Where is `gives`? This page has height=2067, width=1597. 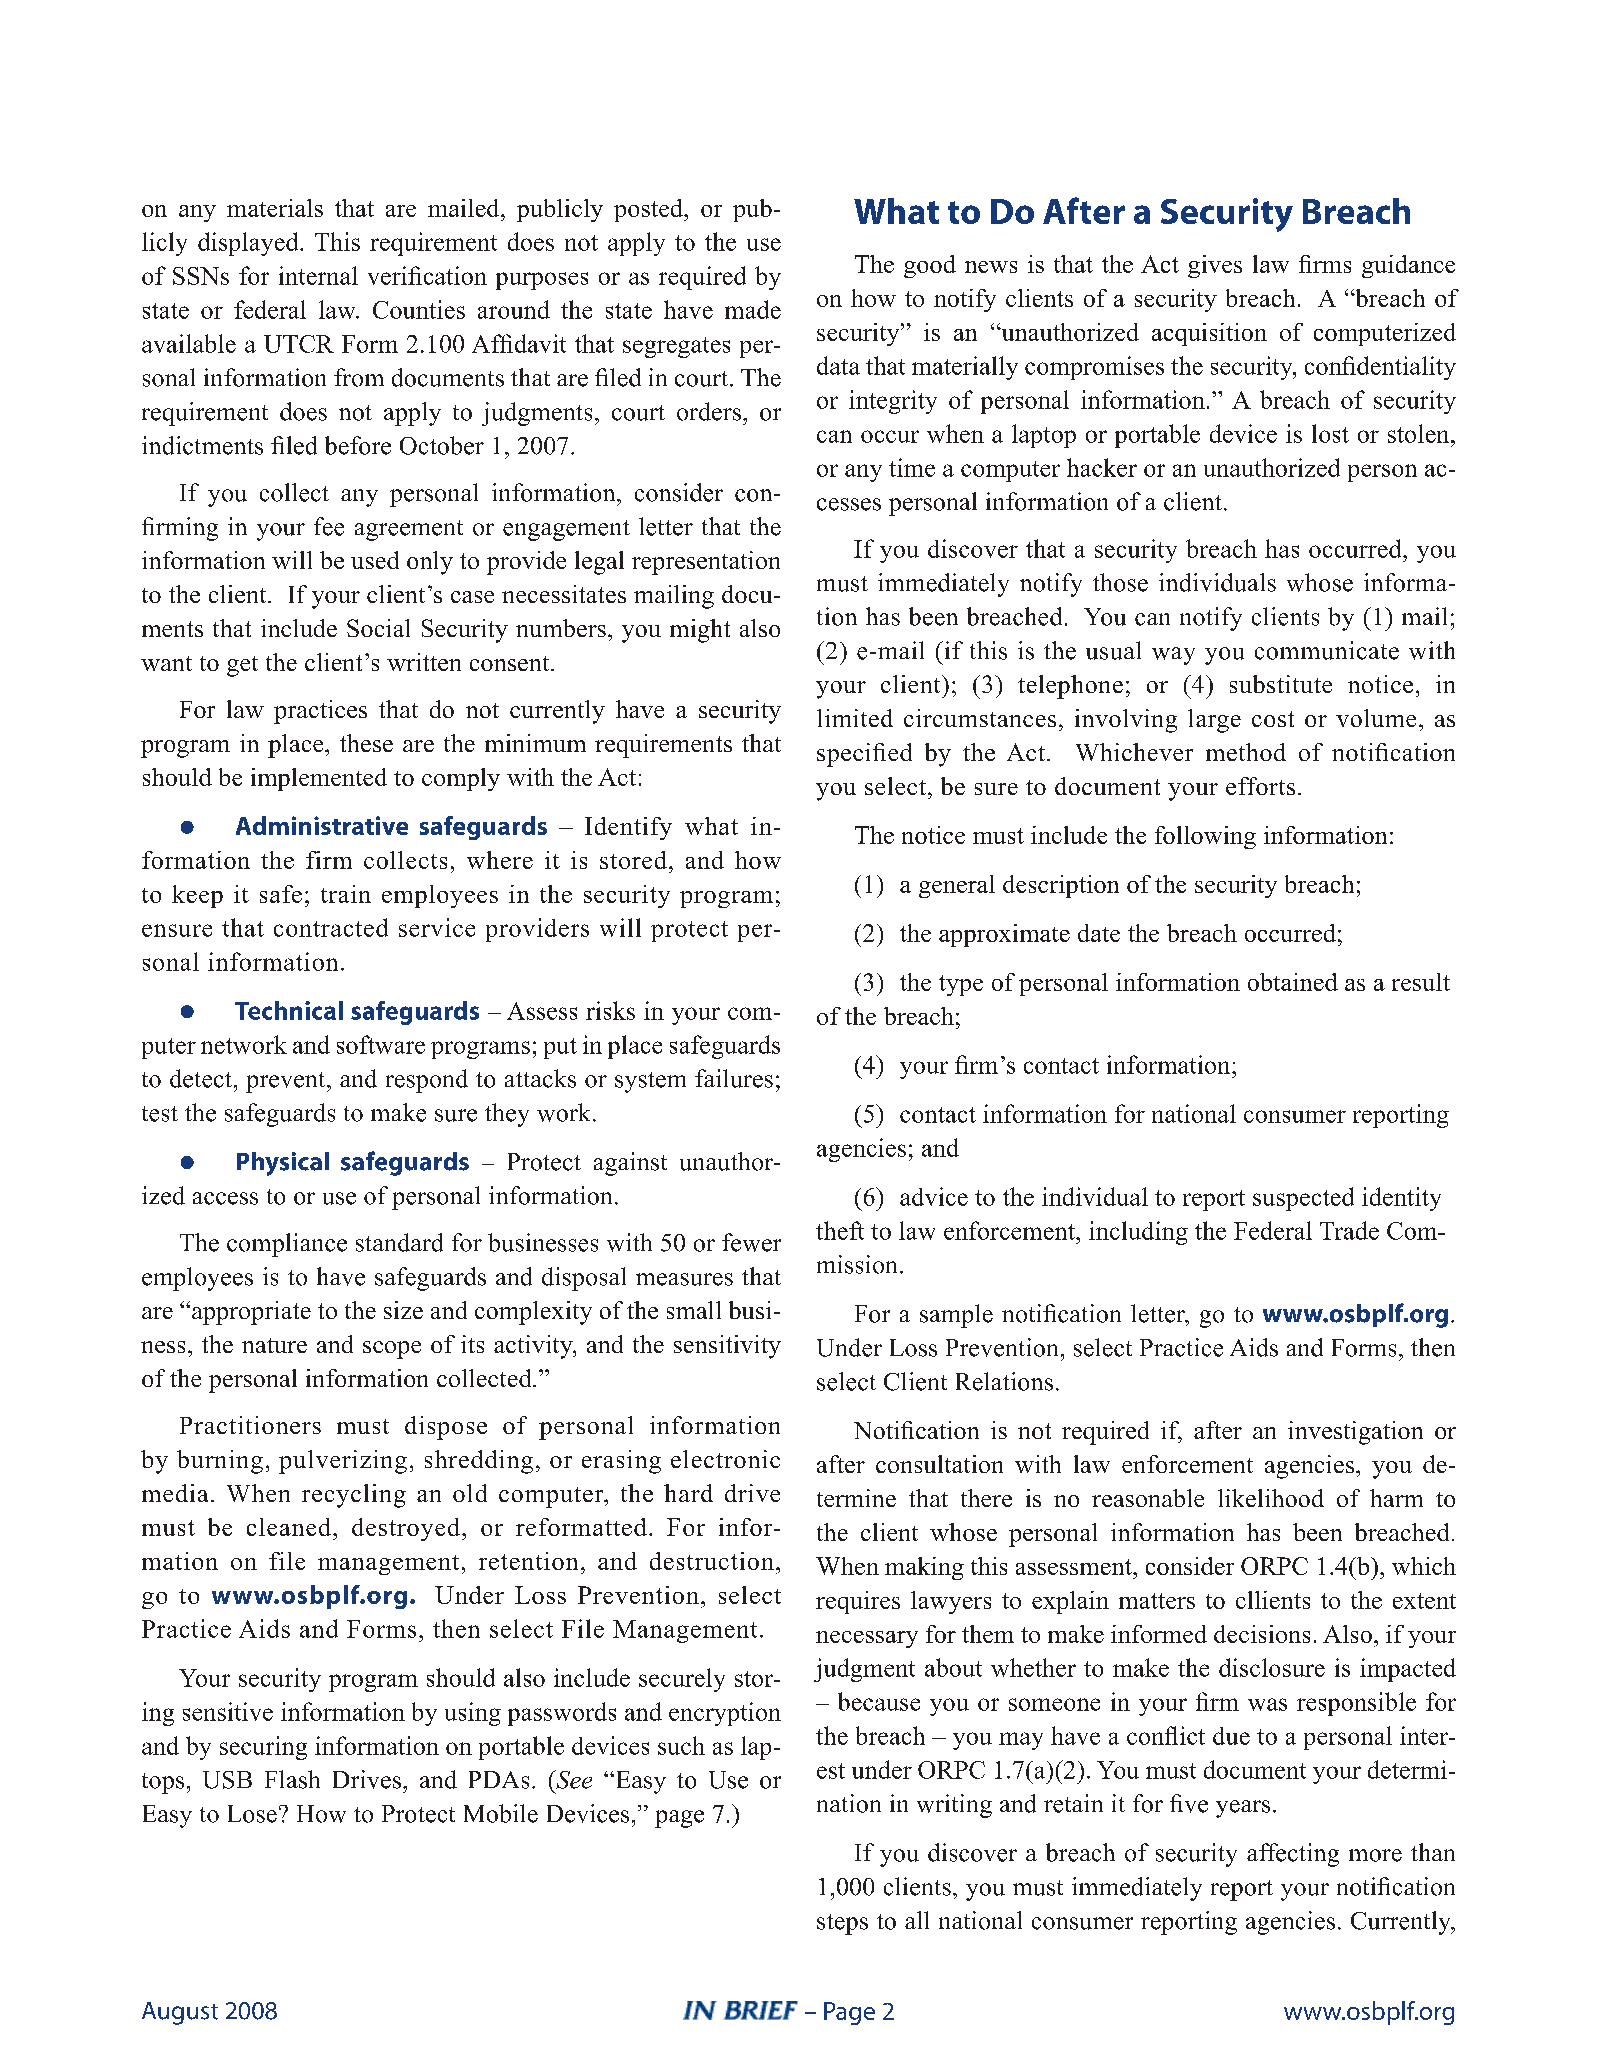
gives is located at coordinates (1215, 266).
